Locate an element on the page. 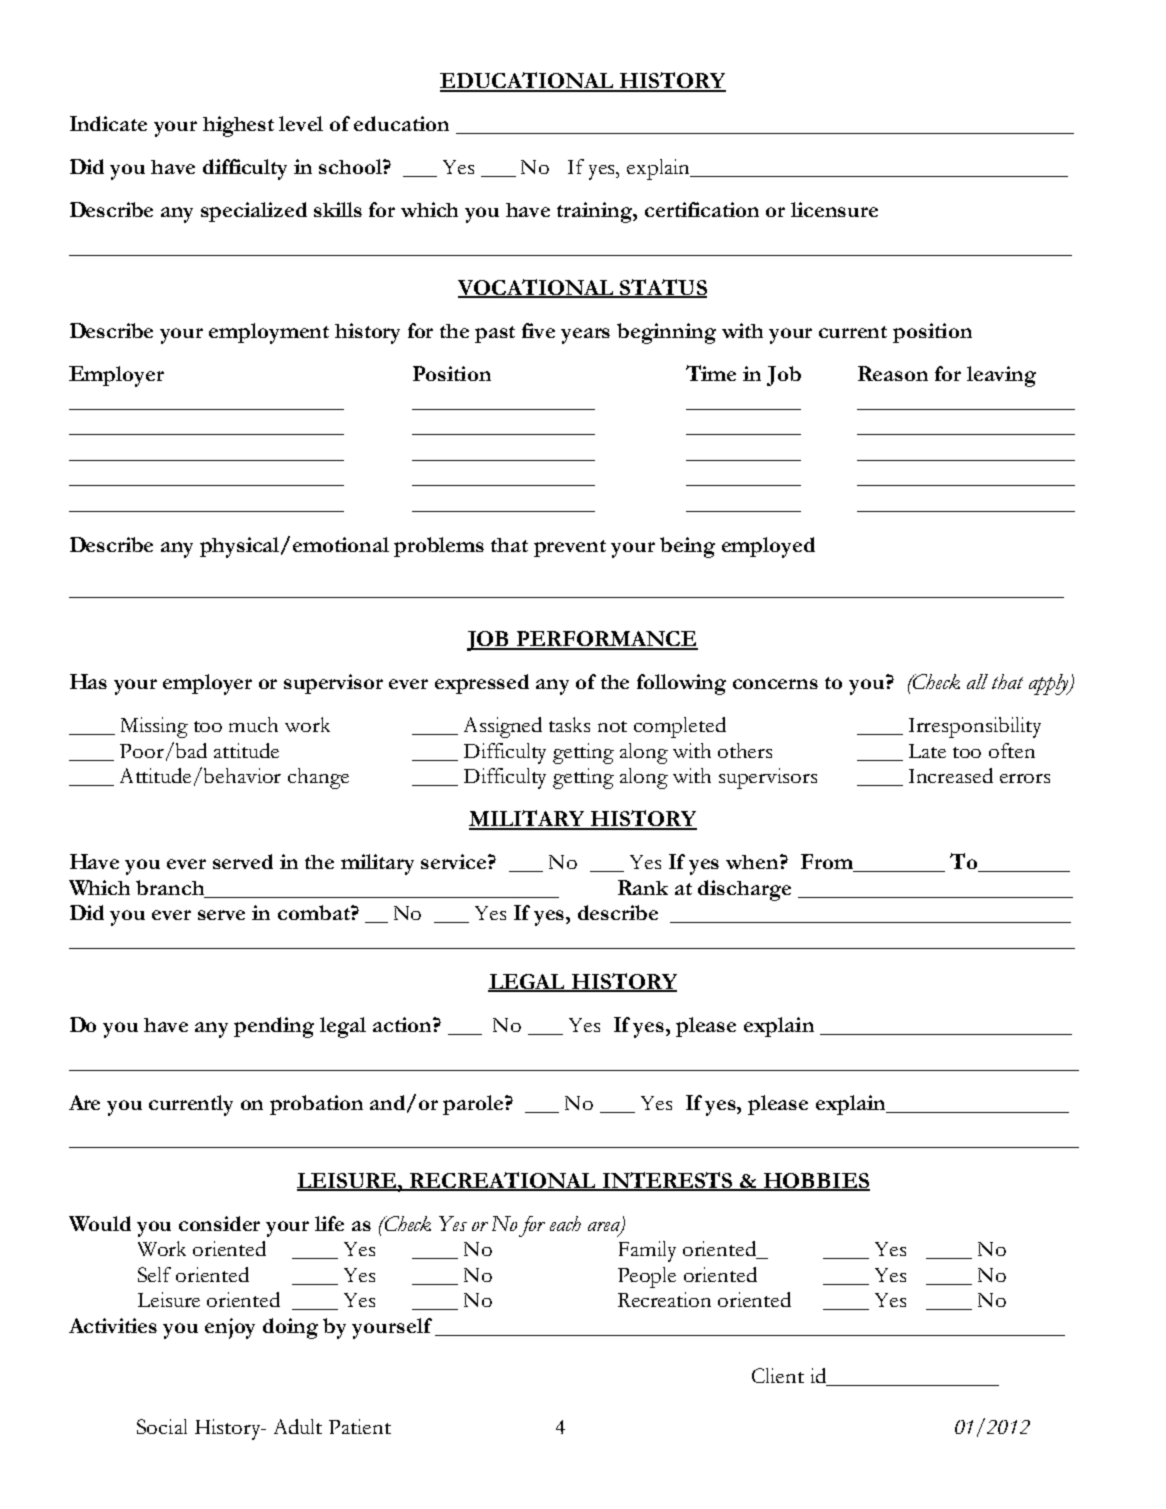  licensure is located at coordinates (834, 209).
